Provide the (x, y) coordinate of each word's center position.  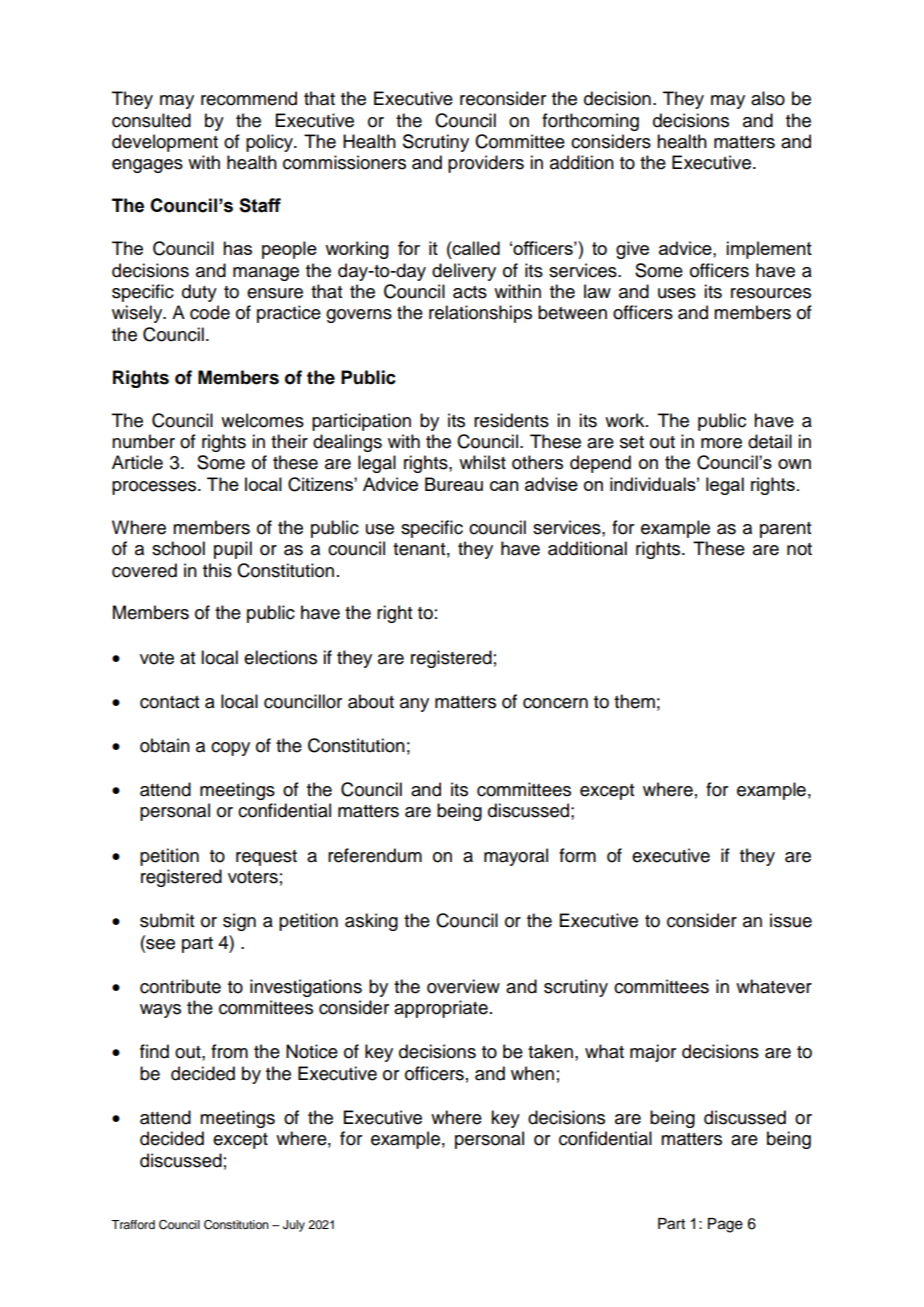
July (294, 1226)
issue (791, 920)
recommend (249, 98)
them (634, 701)
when (532, 1073)
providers (486, 164)
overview (463, 986)
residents (511, 420)
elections (280, 657)
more (721, 443)
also (768, 98)
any (414, 705)
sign (239, 922)
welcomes (262, 420)
